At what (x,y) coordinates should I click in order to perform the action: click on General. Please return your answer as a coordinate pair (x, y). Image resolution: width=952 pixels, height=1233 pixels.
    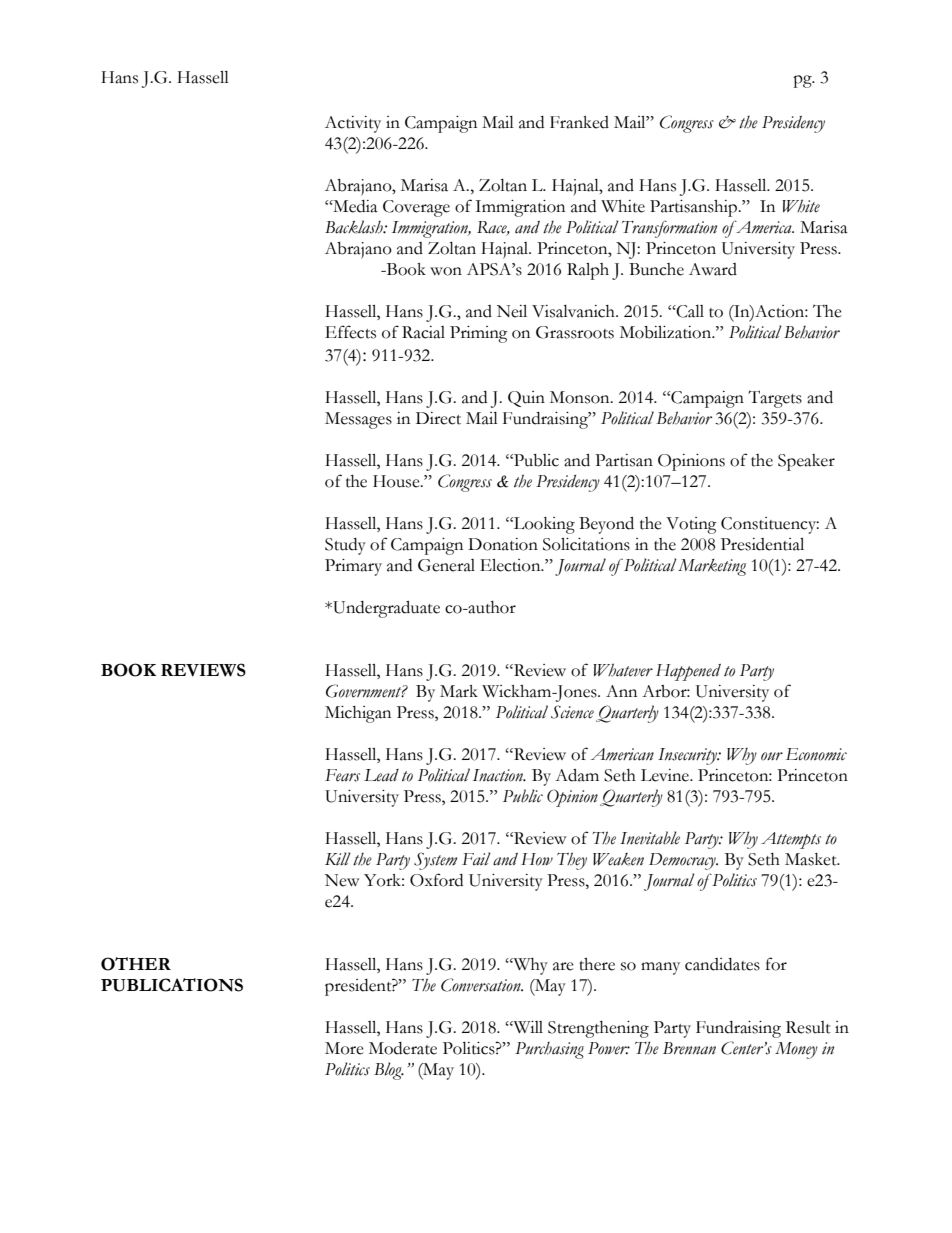
    Looking at the image, I should click on (446, 565).
